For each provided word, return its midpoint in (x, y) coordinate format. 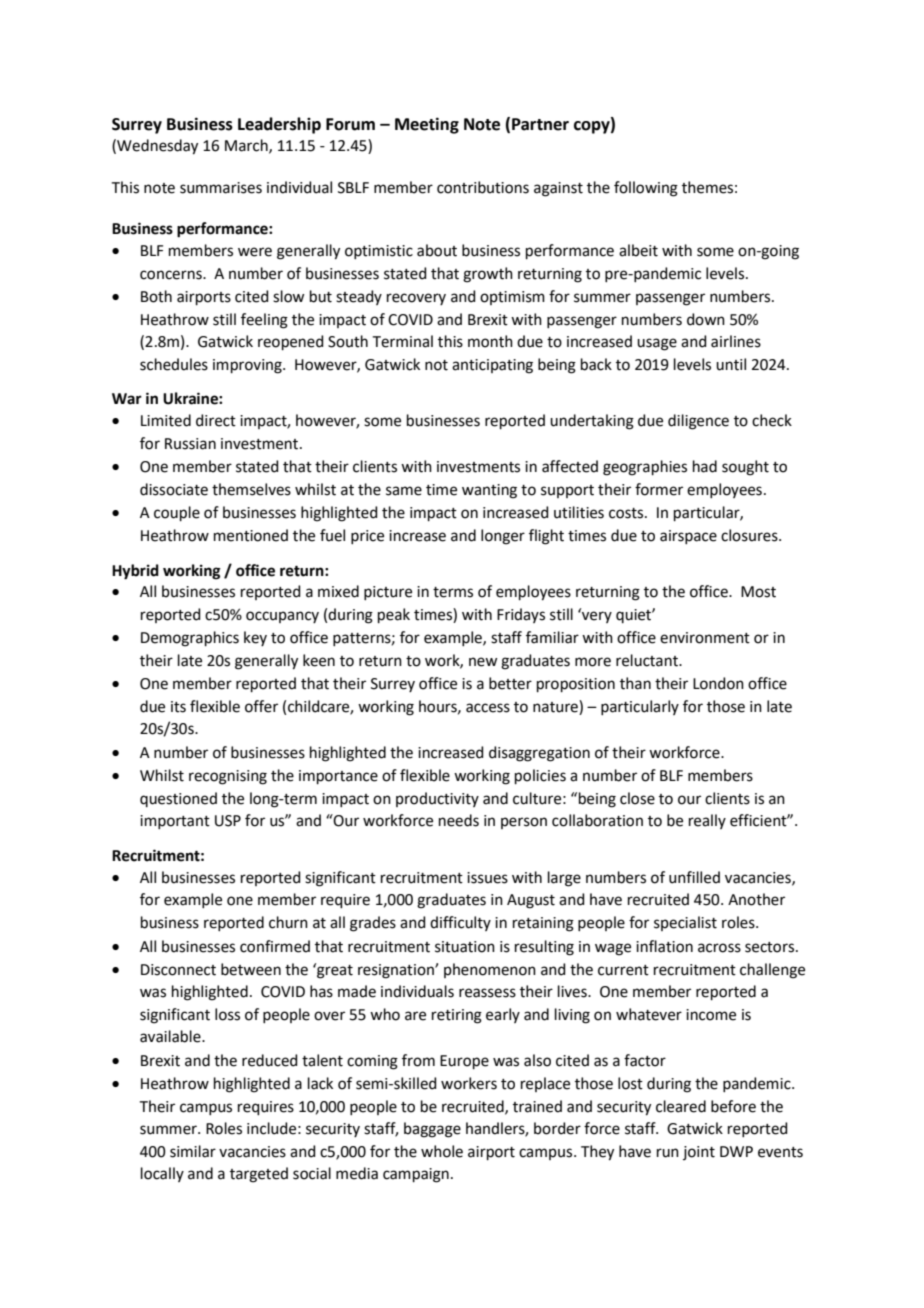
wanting (489, 491)
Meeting (427, 125)
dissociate (174, 489)
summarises (221, 188)
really (707, 821)
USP (228, 821)
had (705, 466)
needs (459, 820)
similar (193, 1151)
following (646, 189)
